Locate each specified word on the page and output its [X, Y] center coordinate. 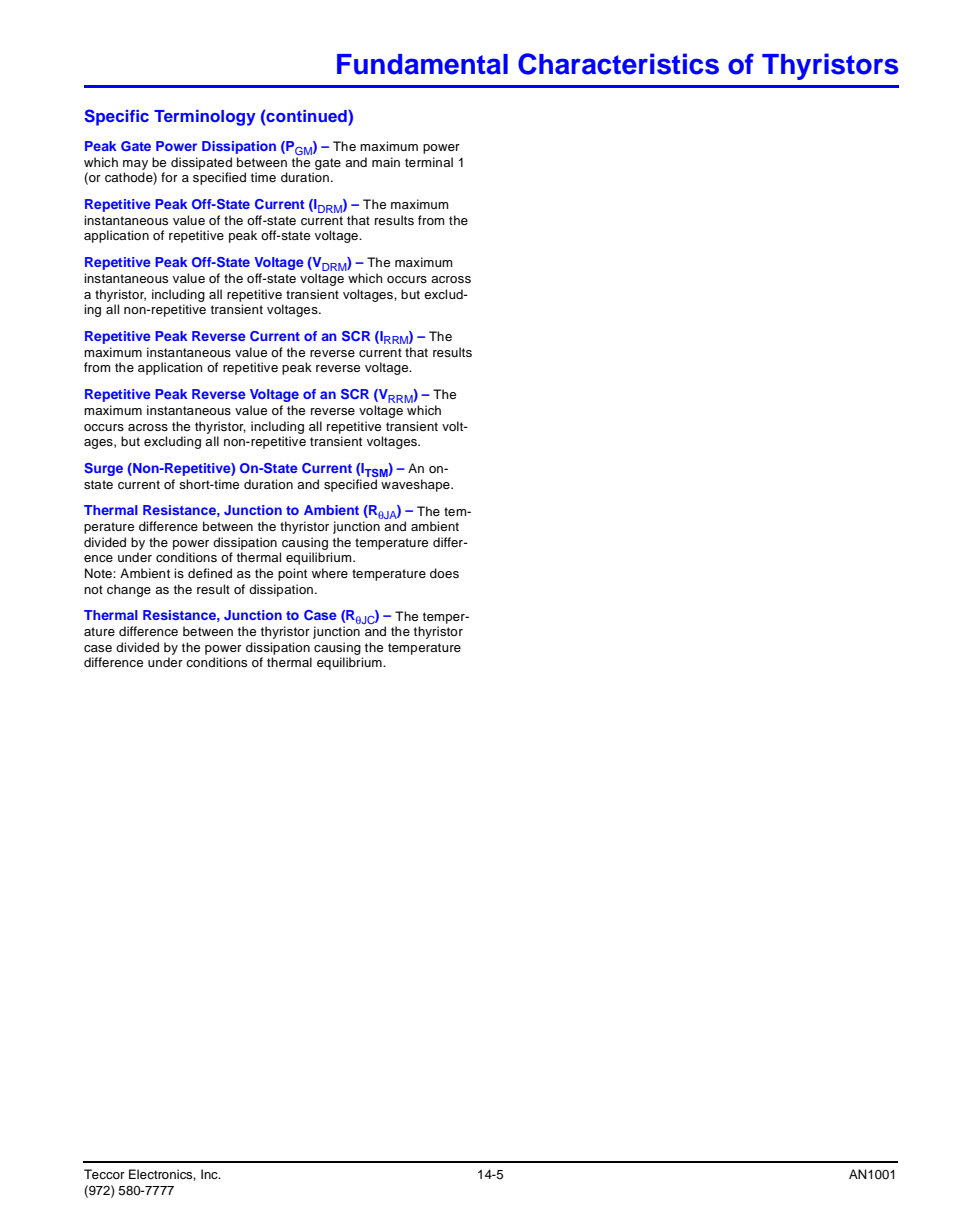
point [292, 574]
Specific [116, 117]
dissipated [201, 163]
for [169, 177]
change [129, 590]
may [135, 165]
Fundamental [422, 64]
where [330, 573]
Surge [103, 469]
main [386, 162]
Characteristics [618, 64]
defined [210, 573]
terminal [429, 162]
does [444, 573]
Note [99, 573]
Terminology [205, 118]
